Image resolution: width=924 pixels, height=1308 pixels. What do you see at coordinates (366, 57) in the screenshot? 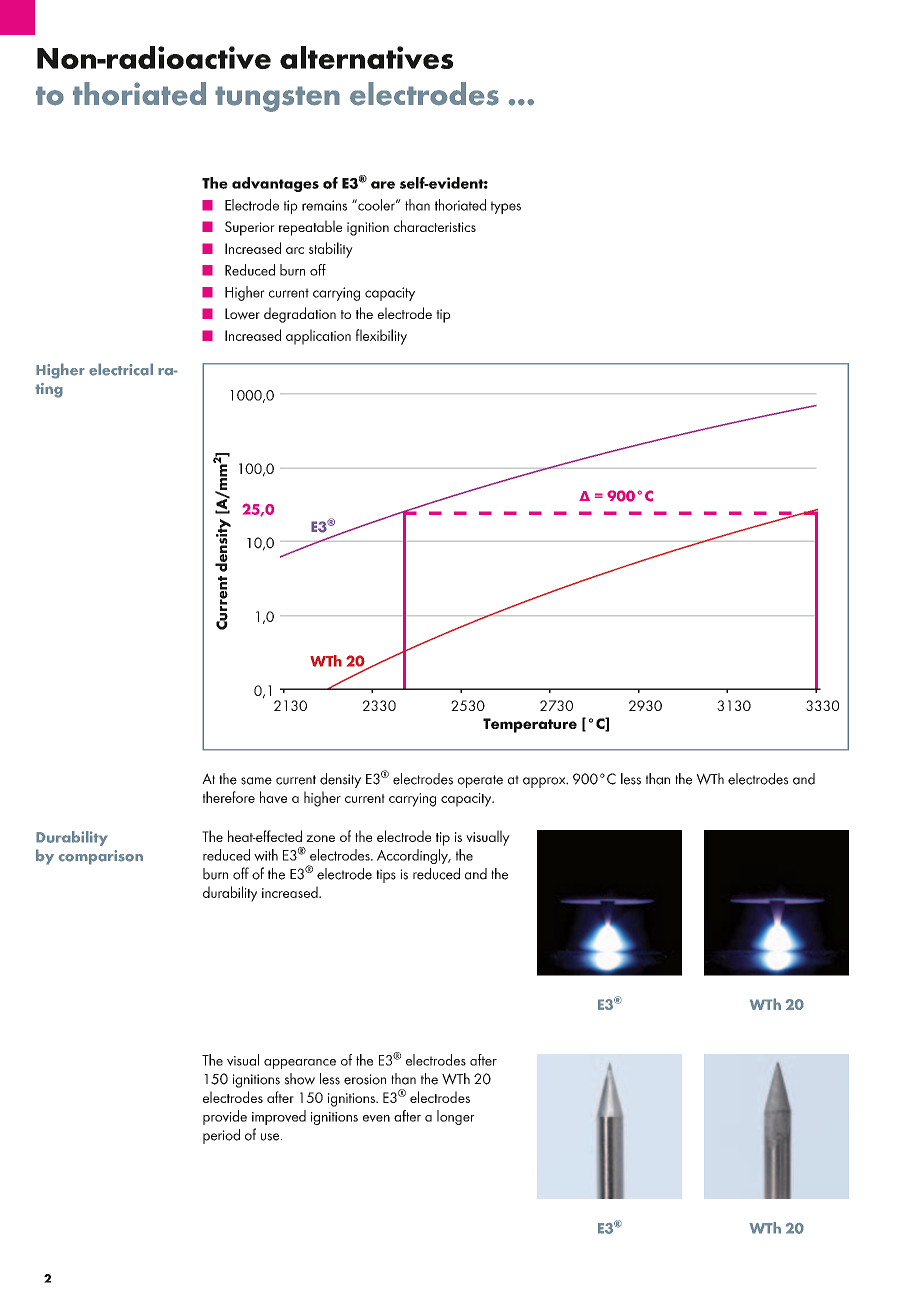
I see `alternatives` at bounding box center [366, 57].
